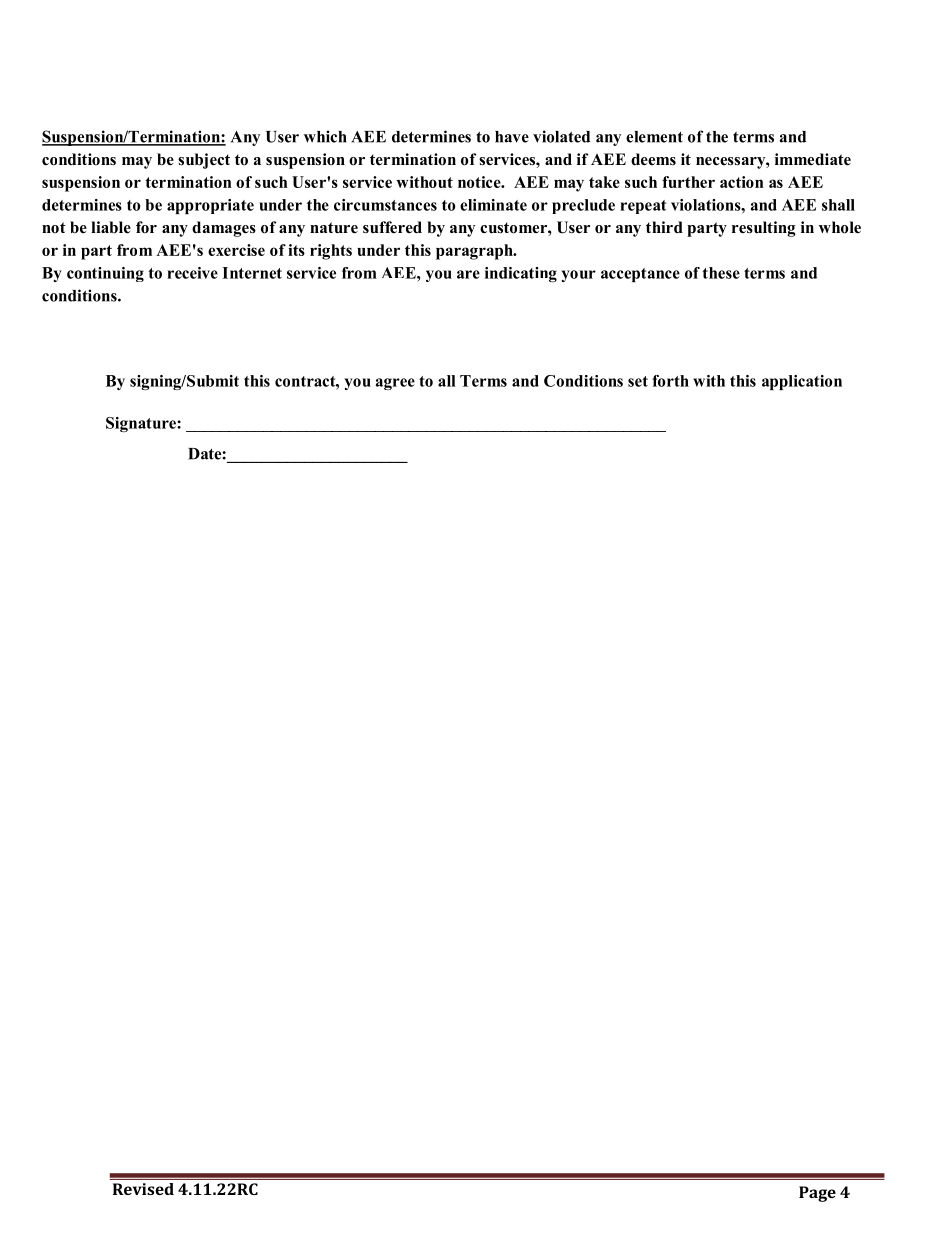  What do you see at coordinates (204, 161) in the screenshot?
I see `subject` at bounding box center [204, 161].
